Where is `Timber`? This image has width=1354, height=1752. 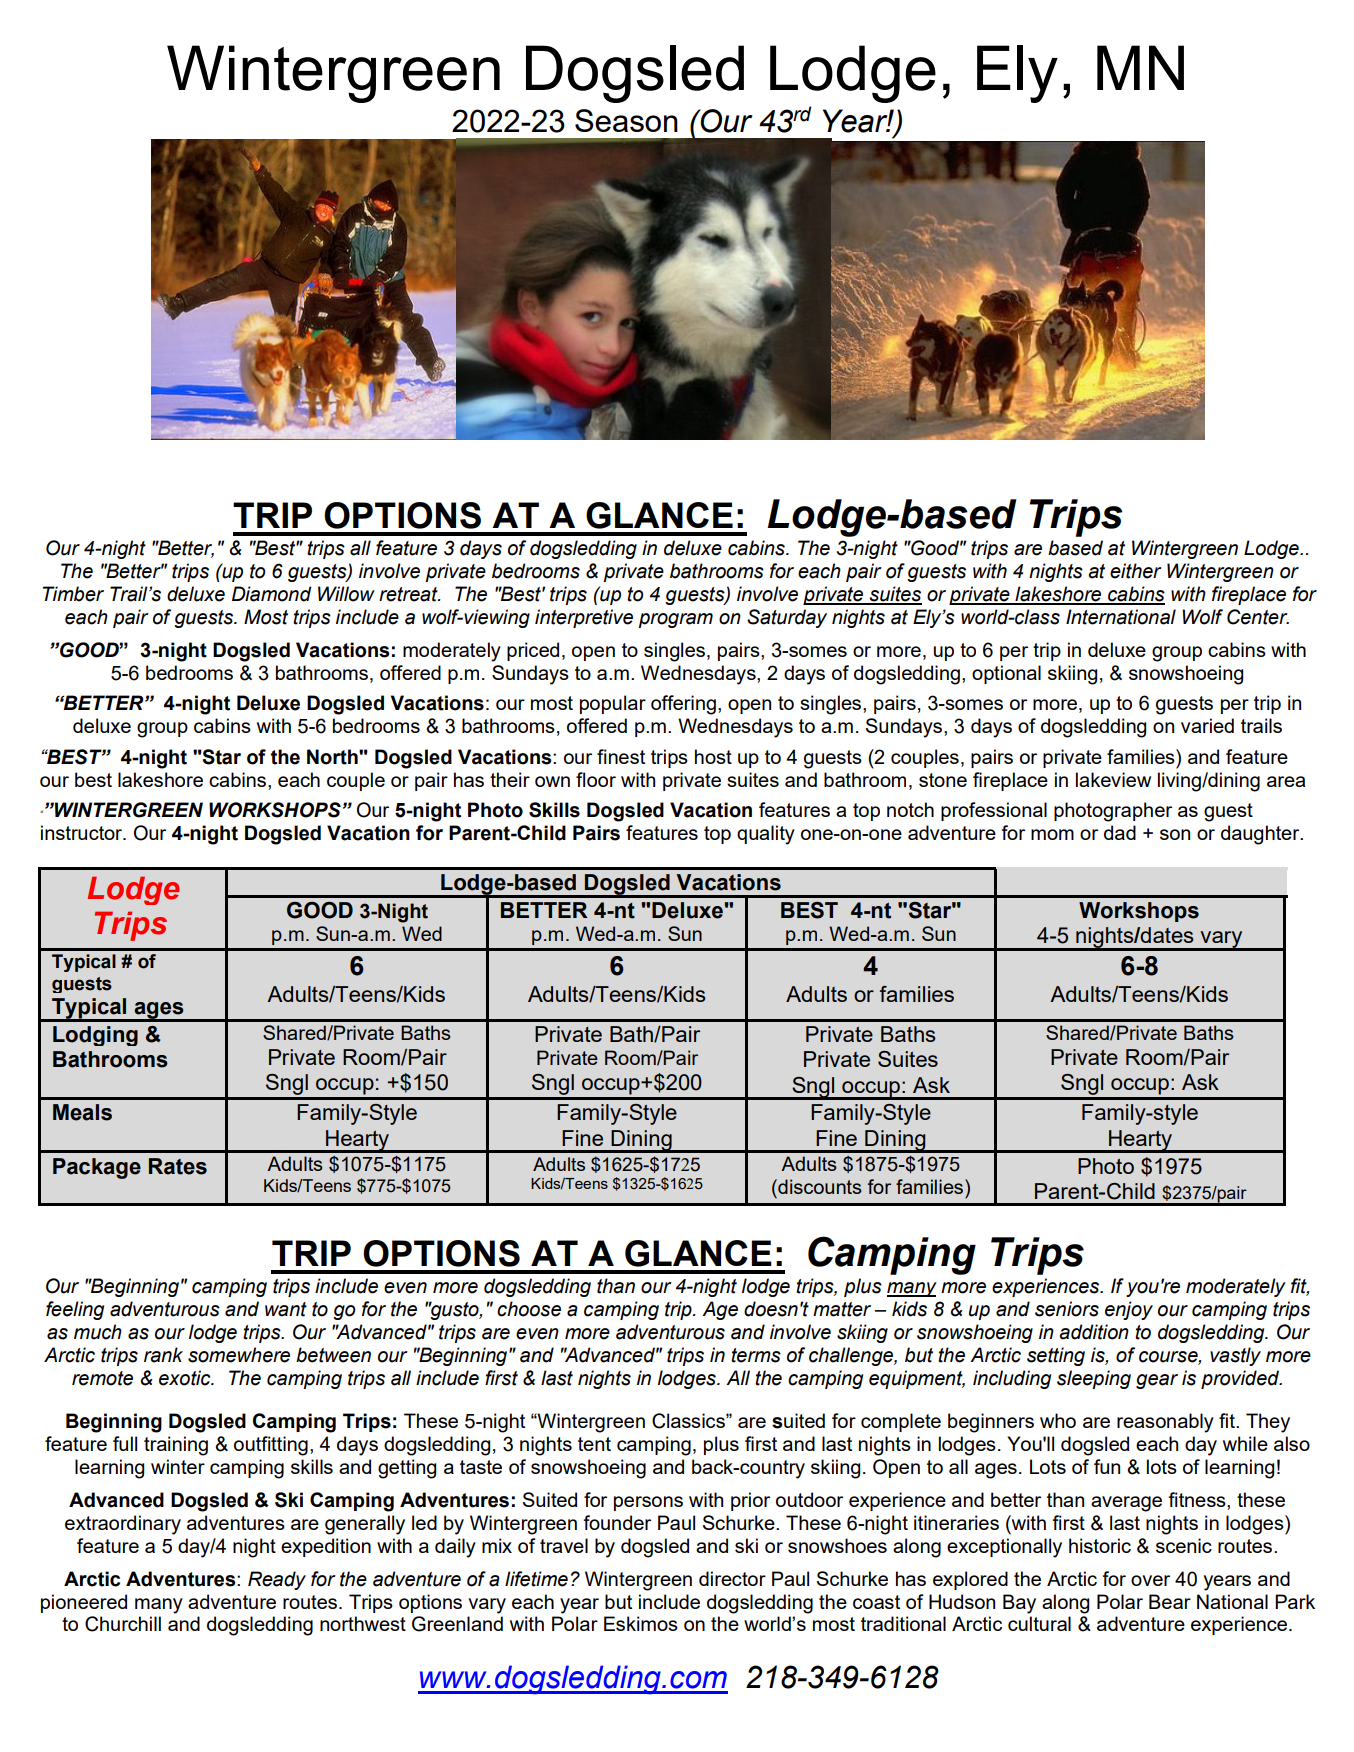
Timber is located at coordinates (73, 594).
